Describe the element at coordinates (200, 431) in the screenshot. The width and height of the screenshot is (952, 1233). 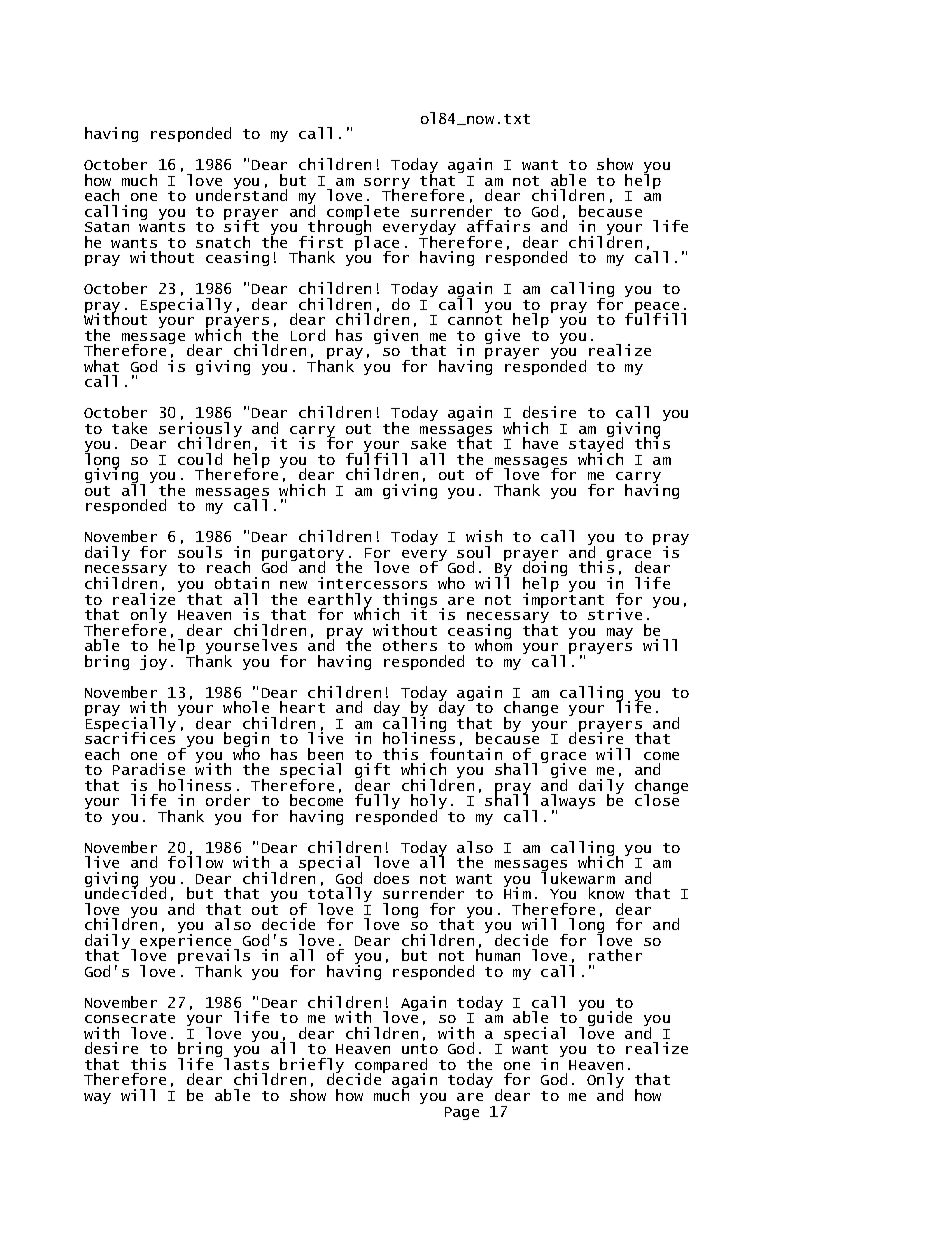
I see `seriously` at that location.
